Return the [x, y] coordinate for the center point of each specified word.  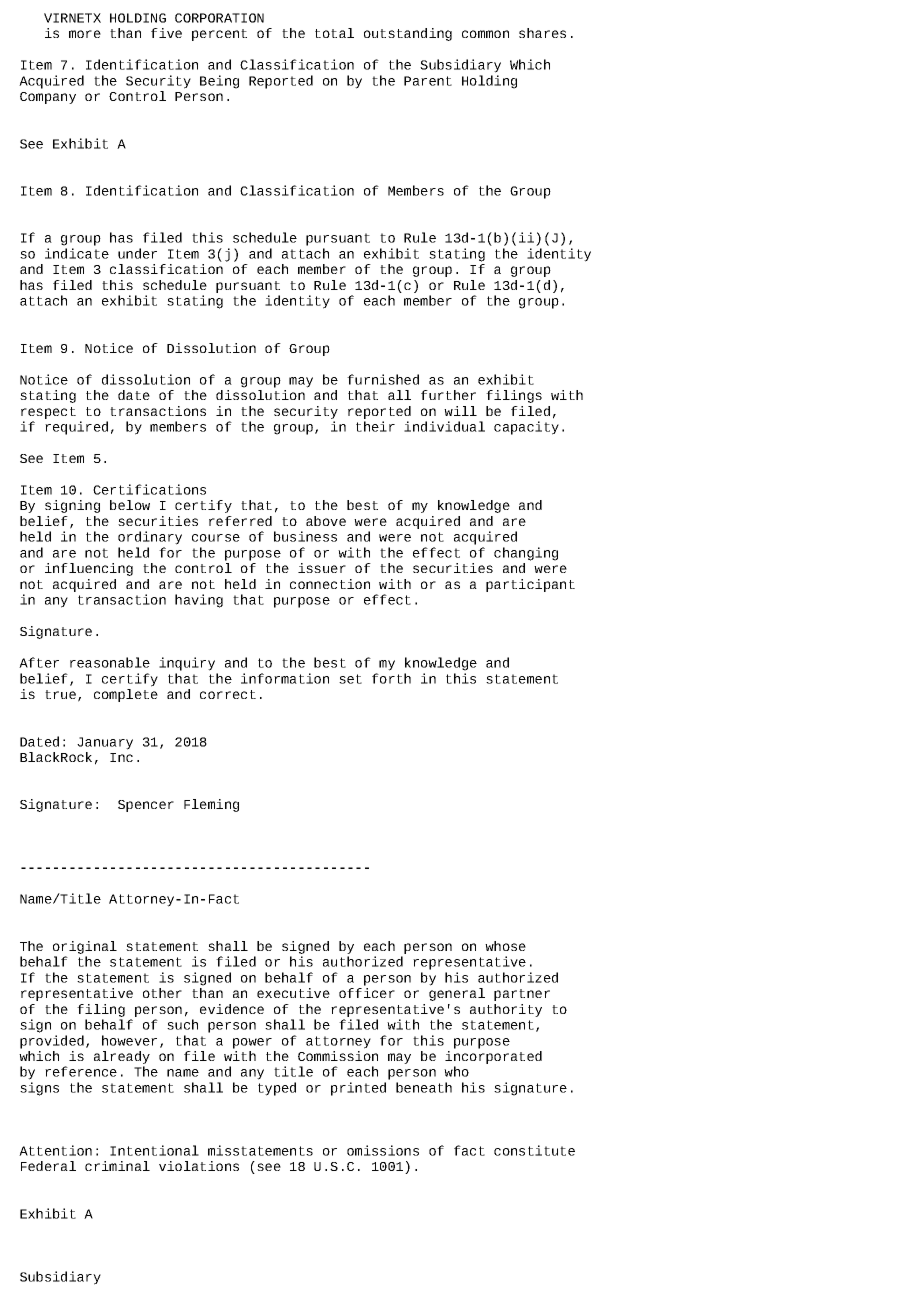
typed [277, 1089]
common [485, 34]
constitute [534, 1150]
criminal [117, 1166]
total [334, 33]
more [85, 34]
